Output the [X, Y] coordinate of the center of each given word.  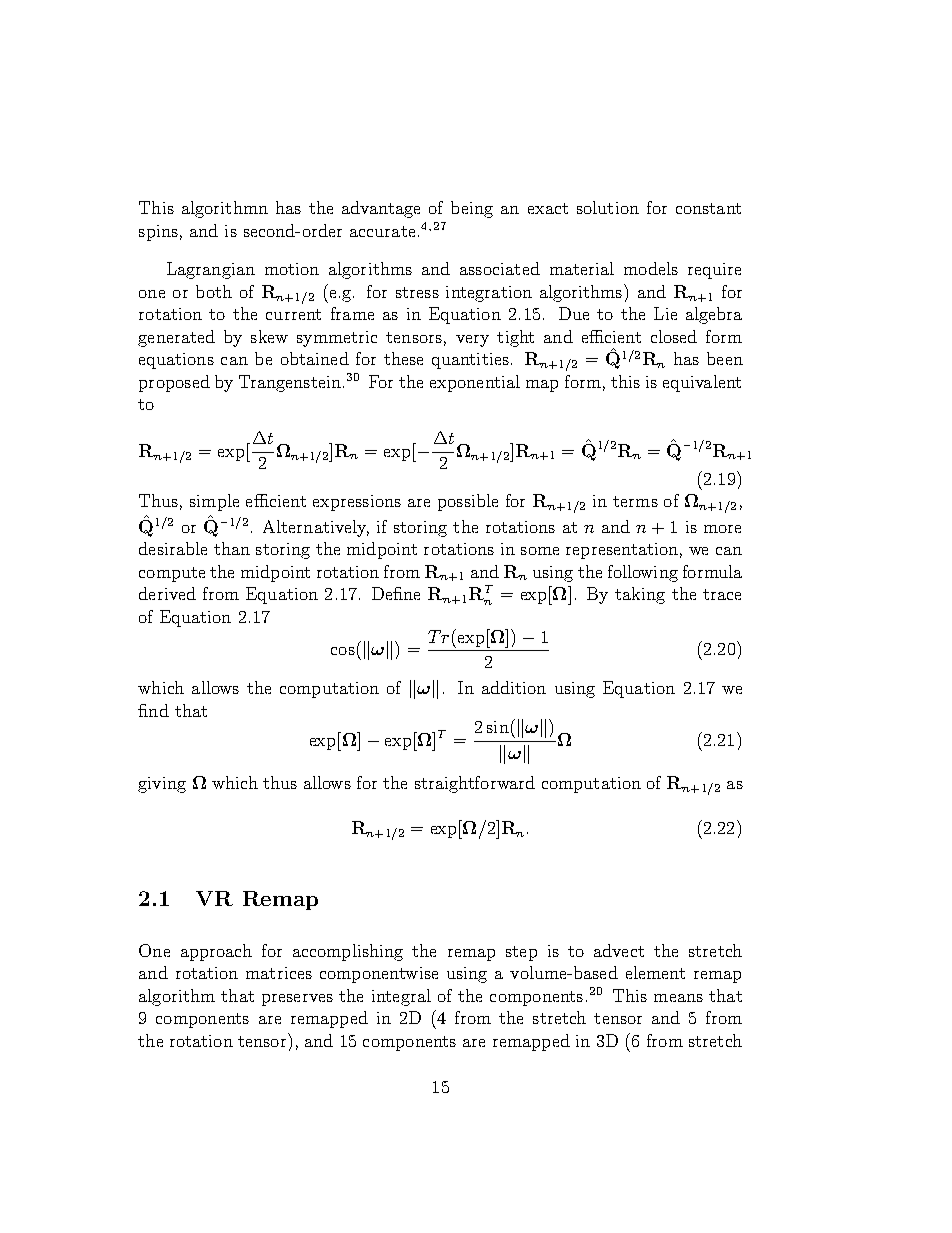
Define [396, 593]
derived [167, 593]
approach [216, 952]
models [651, 268]
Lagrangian [211, 270]
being [472, 209]
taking [640, 595]
